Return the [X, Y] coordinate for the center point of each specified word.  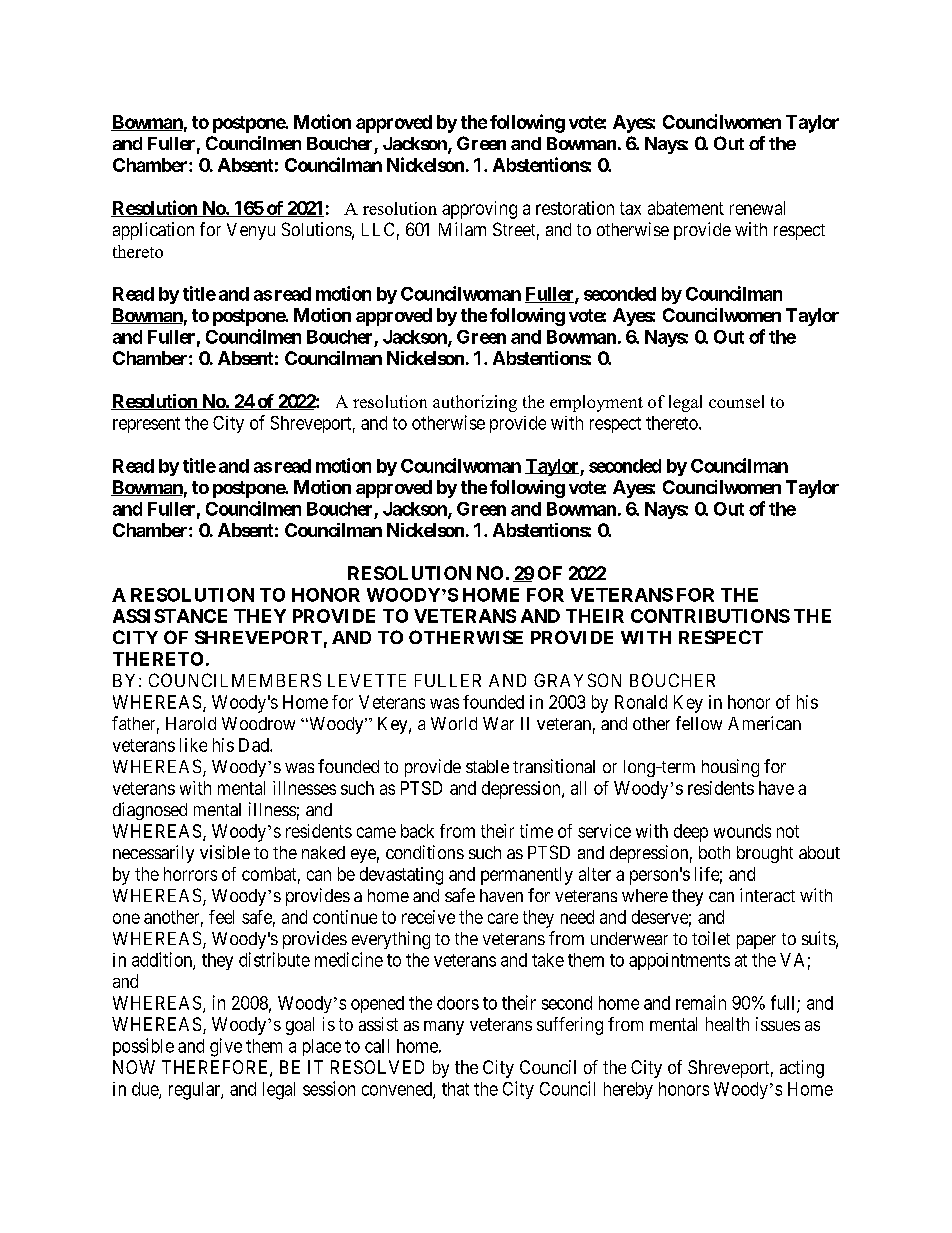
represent [146, 425]
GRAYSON [577, 680]
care [503, 918]
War [498, 723]
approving [479, 210]
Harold [191, 723]
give [226, 1047]
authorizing [475, 403]
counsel [736, 401]
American [764, 723]
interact [767, 895]
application [153, 231]
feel [221, 917]
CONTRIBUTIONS [710, 616]
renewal [757, 208]
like [193, 745]
